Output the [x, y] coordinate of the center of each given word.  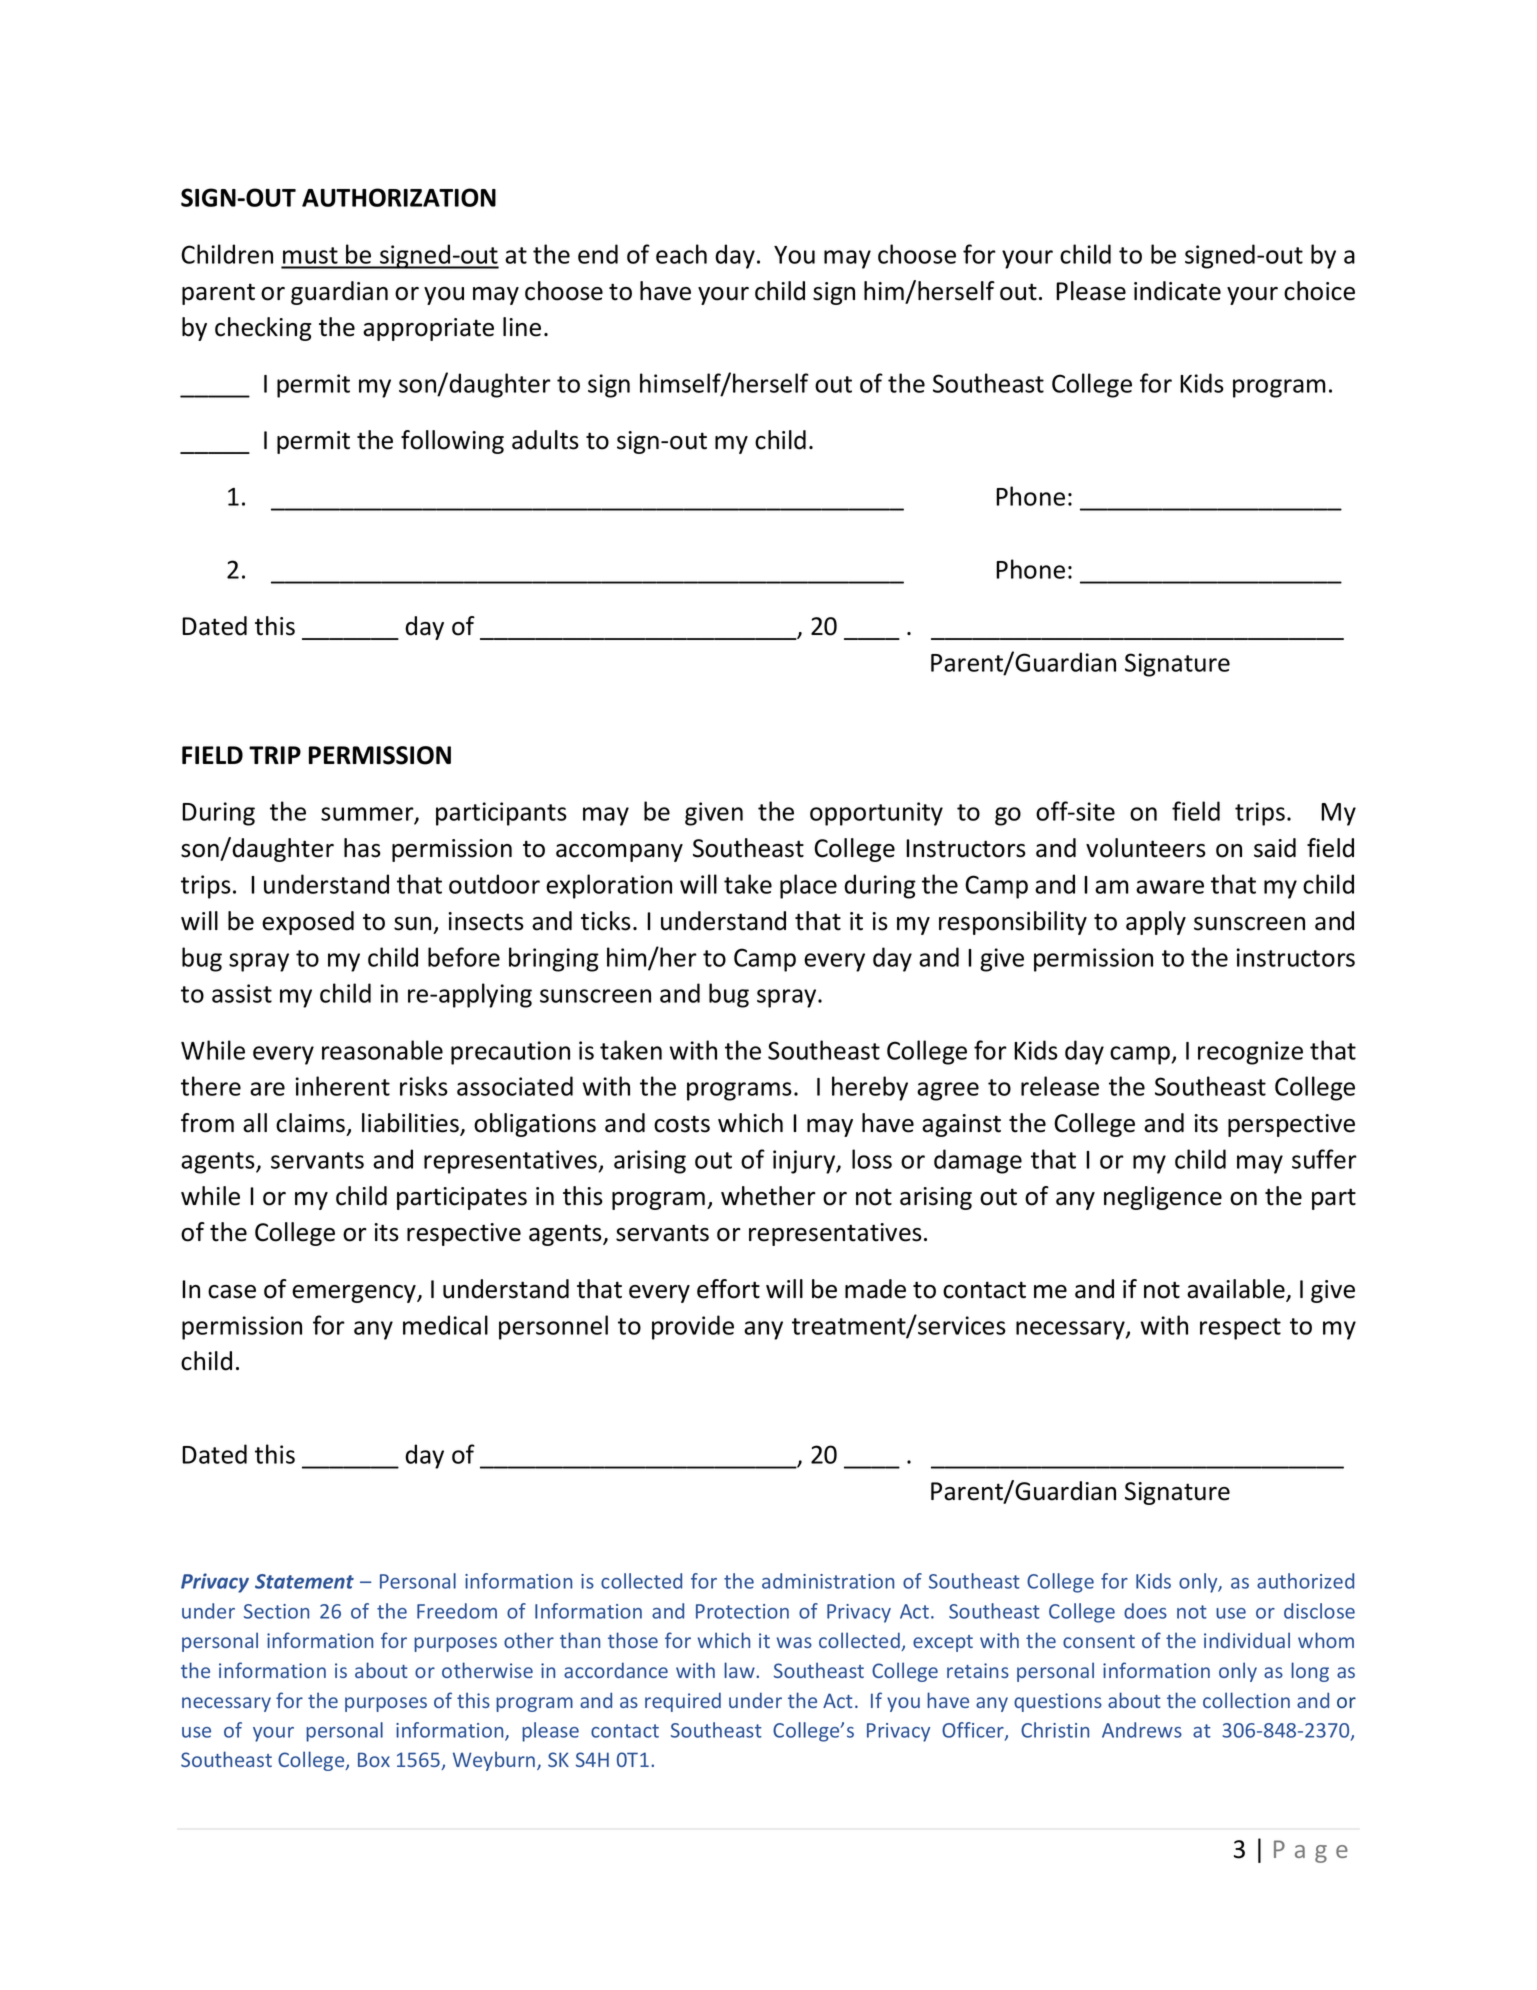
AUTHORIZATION [399, 197]
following [452, 442]
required [683, 1702]
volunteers [1146, 848]
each [681, 254]
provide [693, 1327]
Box [374, 1759]
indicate [1177, 291]
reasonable [382, 1050]
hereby [870, 1088]
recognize [1250, 1053]
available [1237, 1290]
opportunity [876, 814]
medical [445, 1325]
